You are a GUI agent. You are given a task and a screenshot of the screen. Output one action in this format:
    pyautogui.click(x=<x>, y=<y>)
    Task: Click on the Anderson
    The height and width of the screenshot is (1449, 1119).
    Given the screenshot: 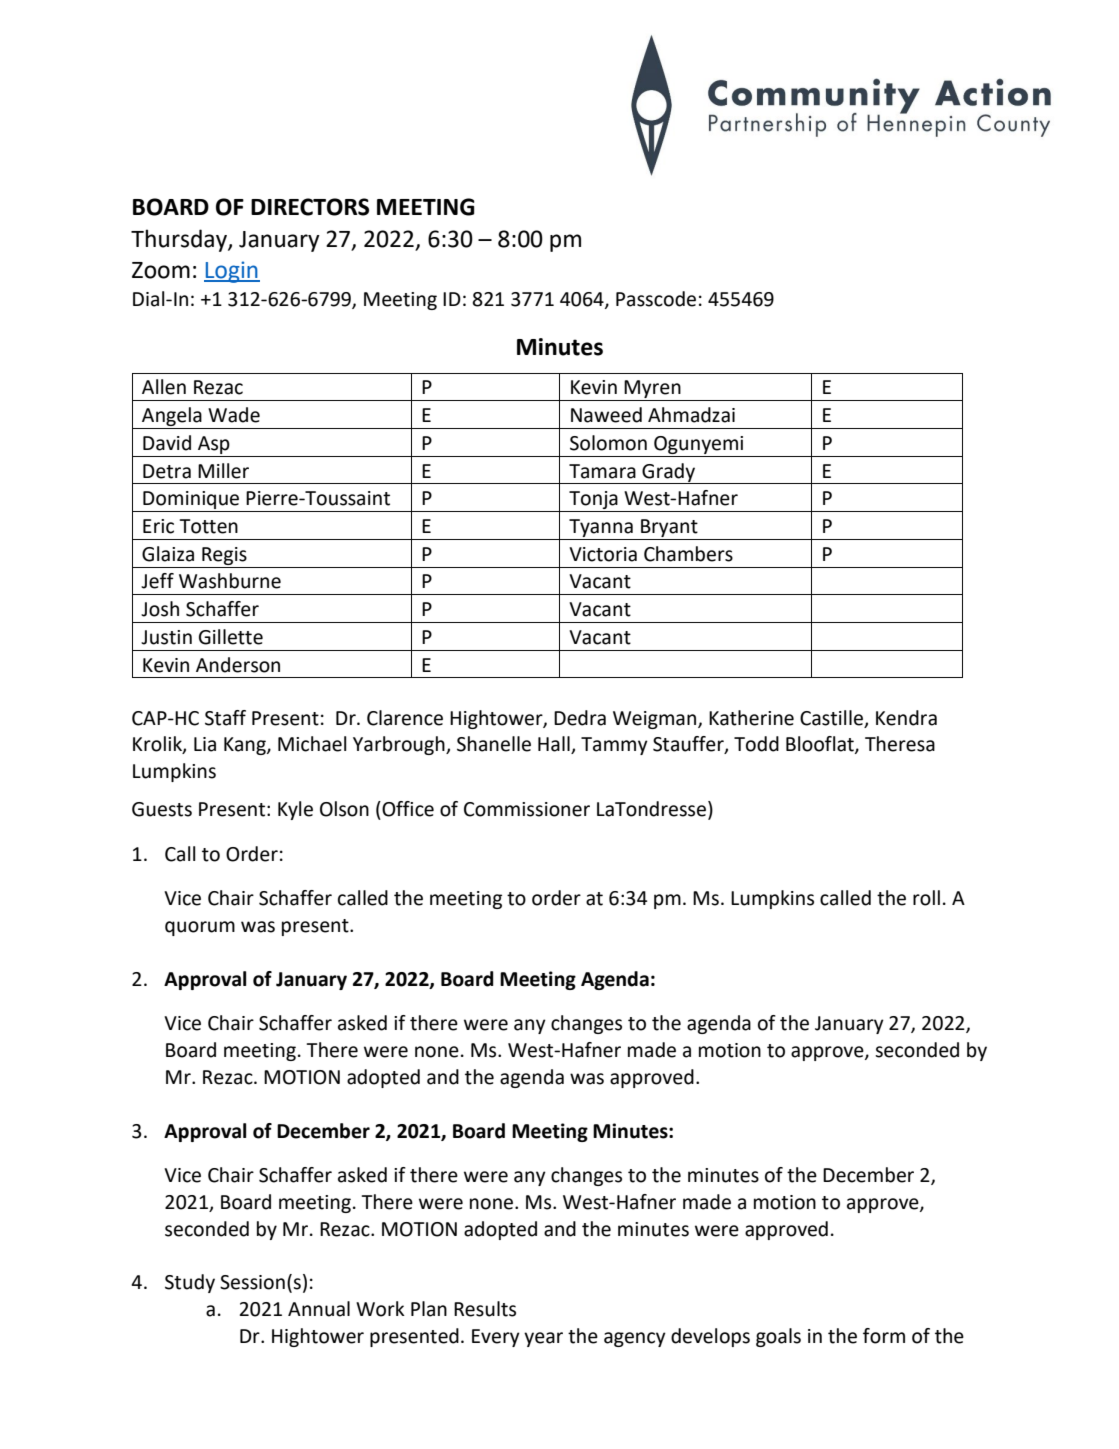 What is the action you would take?
    pyautogui.click(x=238, y=665)
